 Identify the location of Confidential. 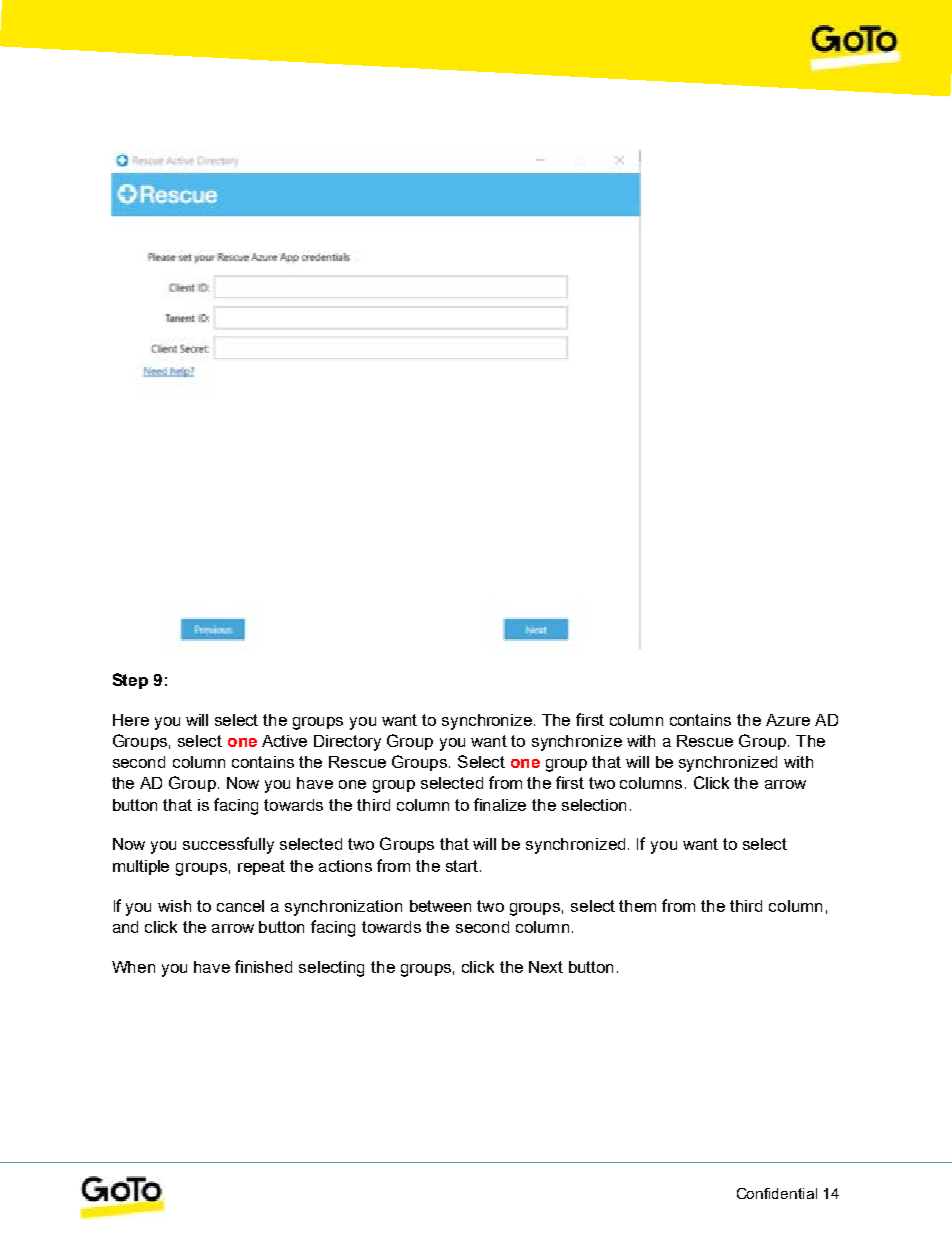
(777, 1193).
